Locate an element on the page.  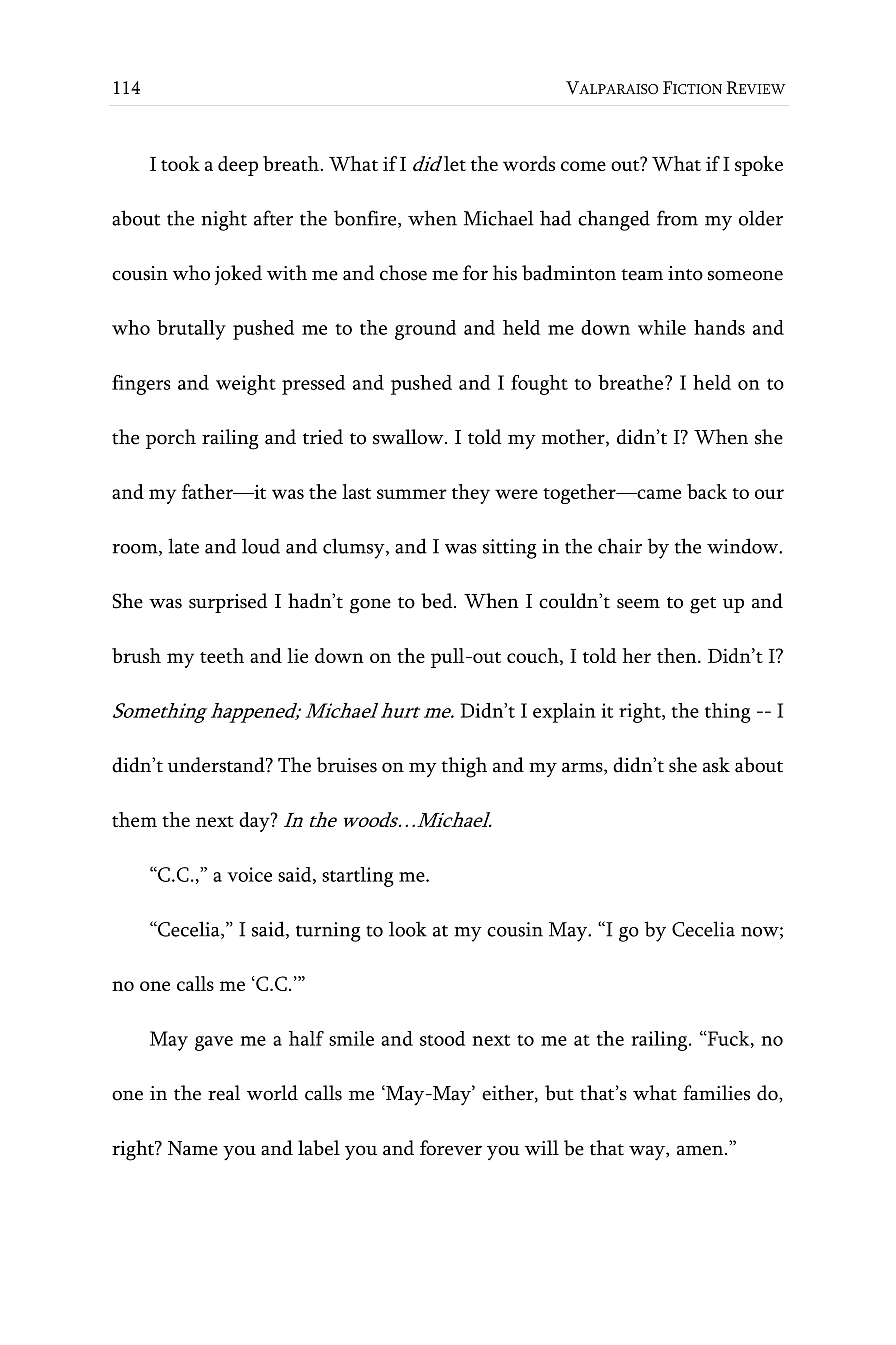
swallow is located at coordinates (409, 437).
